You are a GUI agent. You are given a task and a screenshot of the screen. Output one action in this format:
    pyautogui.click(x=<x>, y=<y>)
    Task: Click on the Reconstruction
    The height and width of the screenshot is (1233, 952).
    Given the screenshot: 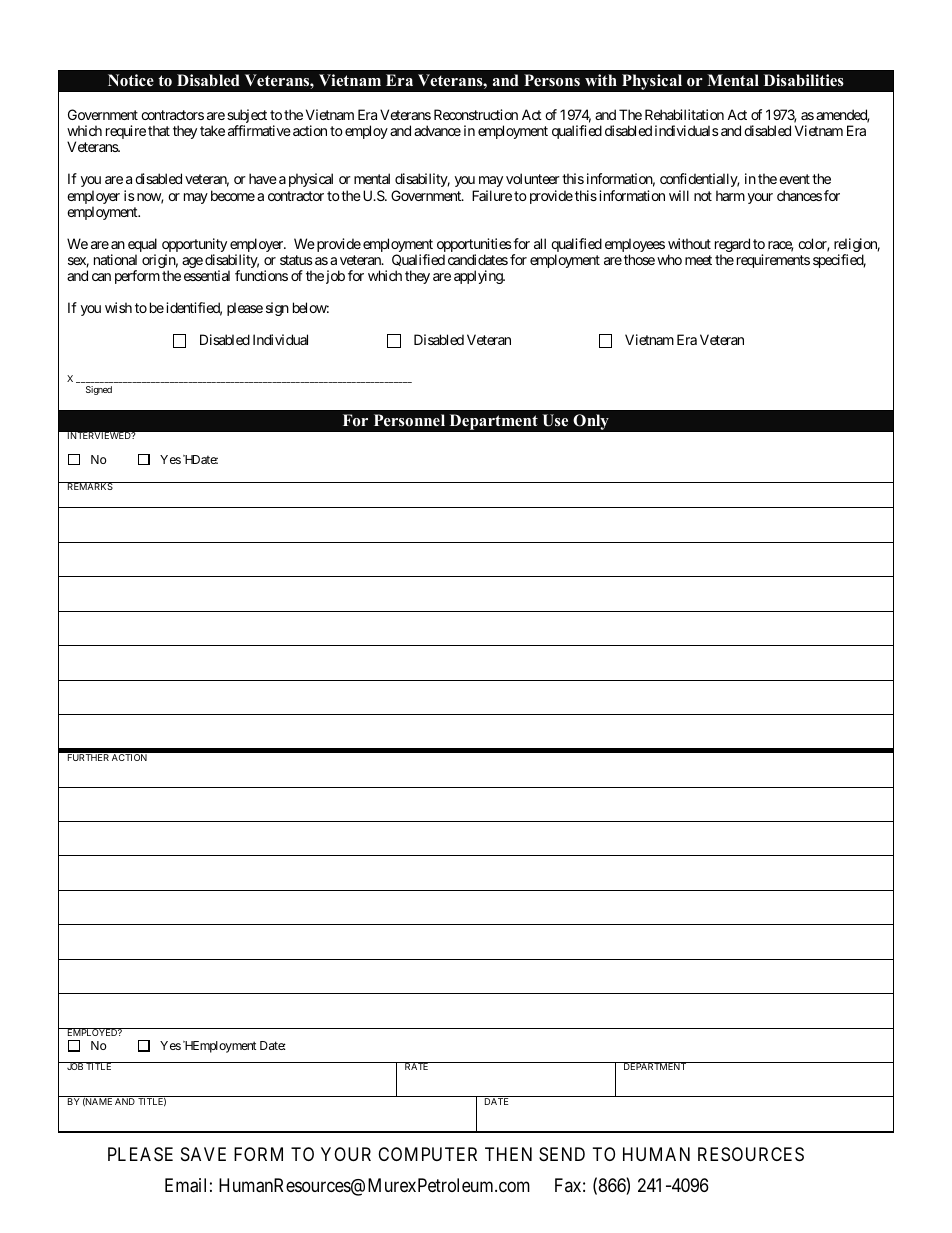 What is the action you would take?
    pyautogui.click(x=476, y=114)
